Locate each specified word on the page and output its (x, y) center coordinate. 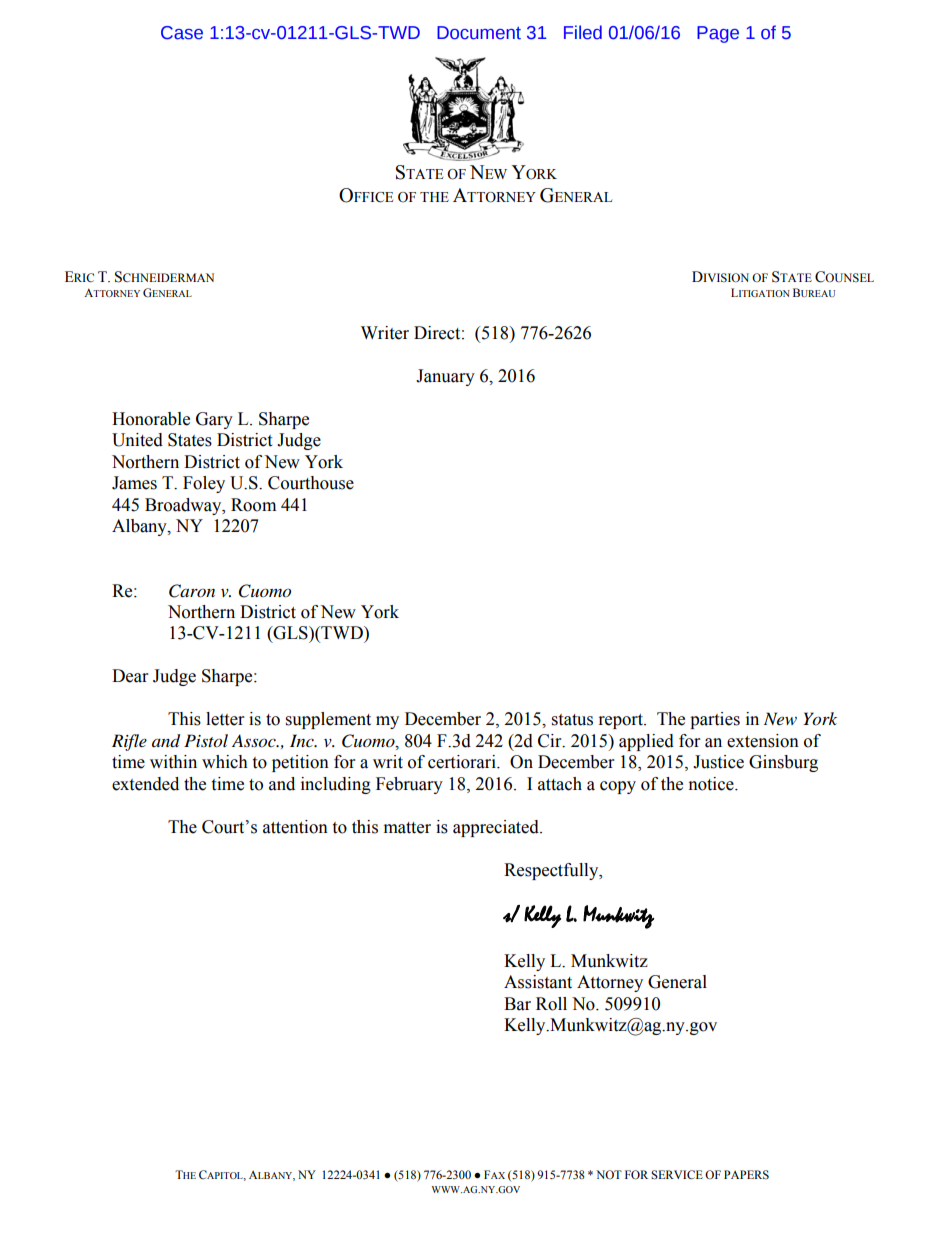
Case (182, 33)
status (572, 720)
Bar (517, 1004)
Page (718, 34)
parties (715, 720)
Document (479, 33)
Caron (192, 591)
